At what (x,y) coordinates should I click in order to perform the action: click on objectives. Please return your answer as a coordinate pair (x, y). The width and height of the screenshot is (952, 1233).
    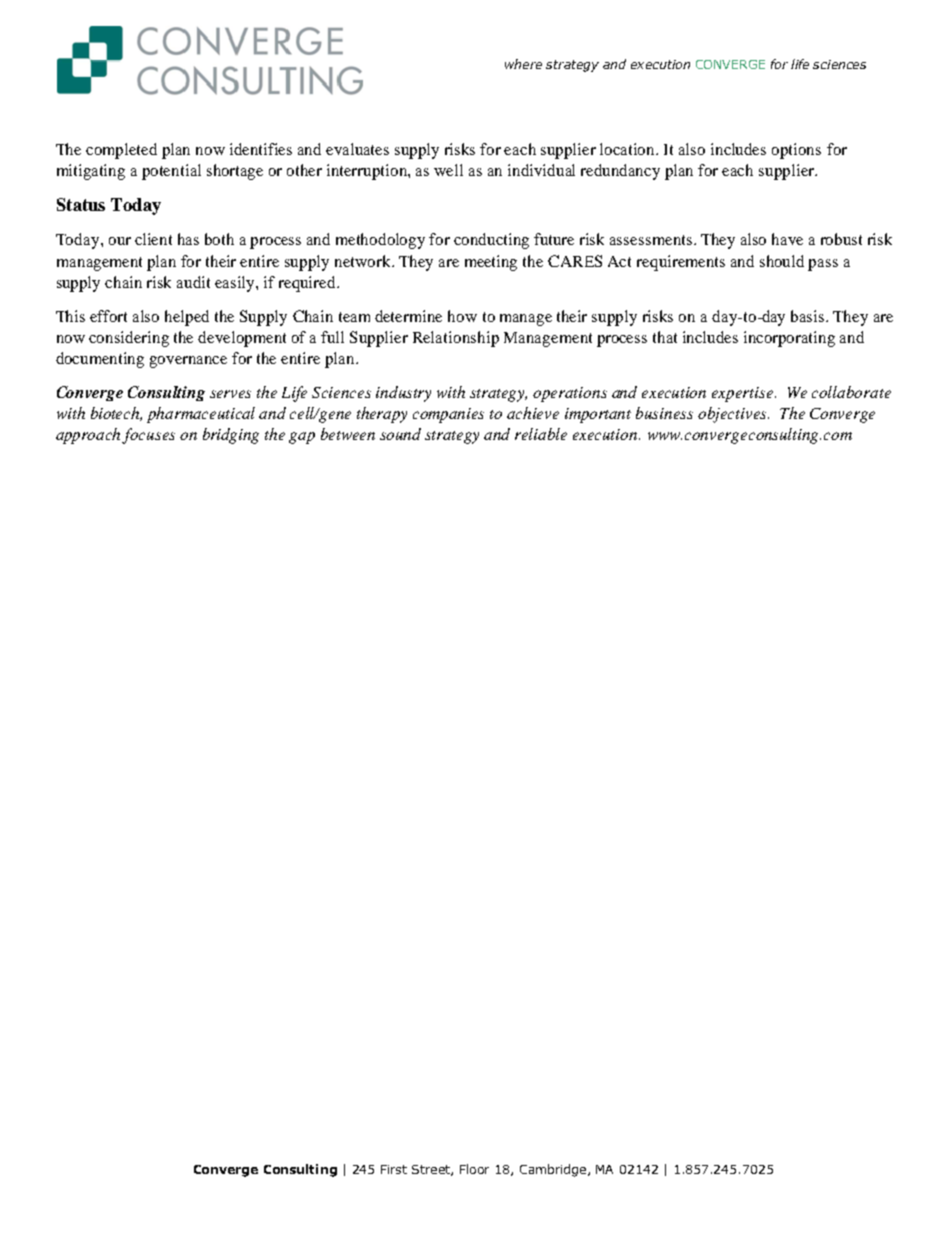
    Looking at the image, I should click on (733, 415).
